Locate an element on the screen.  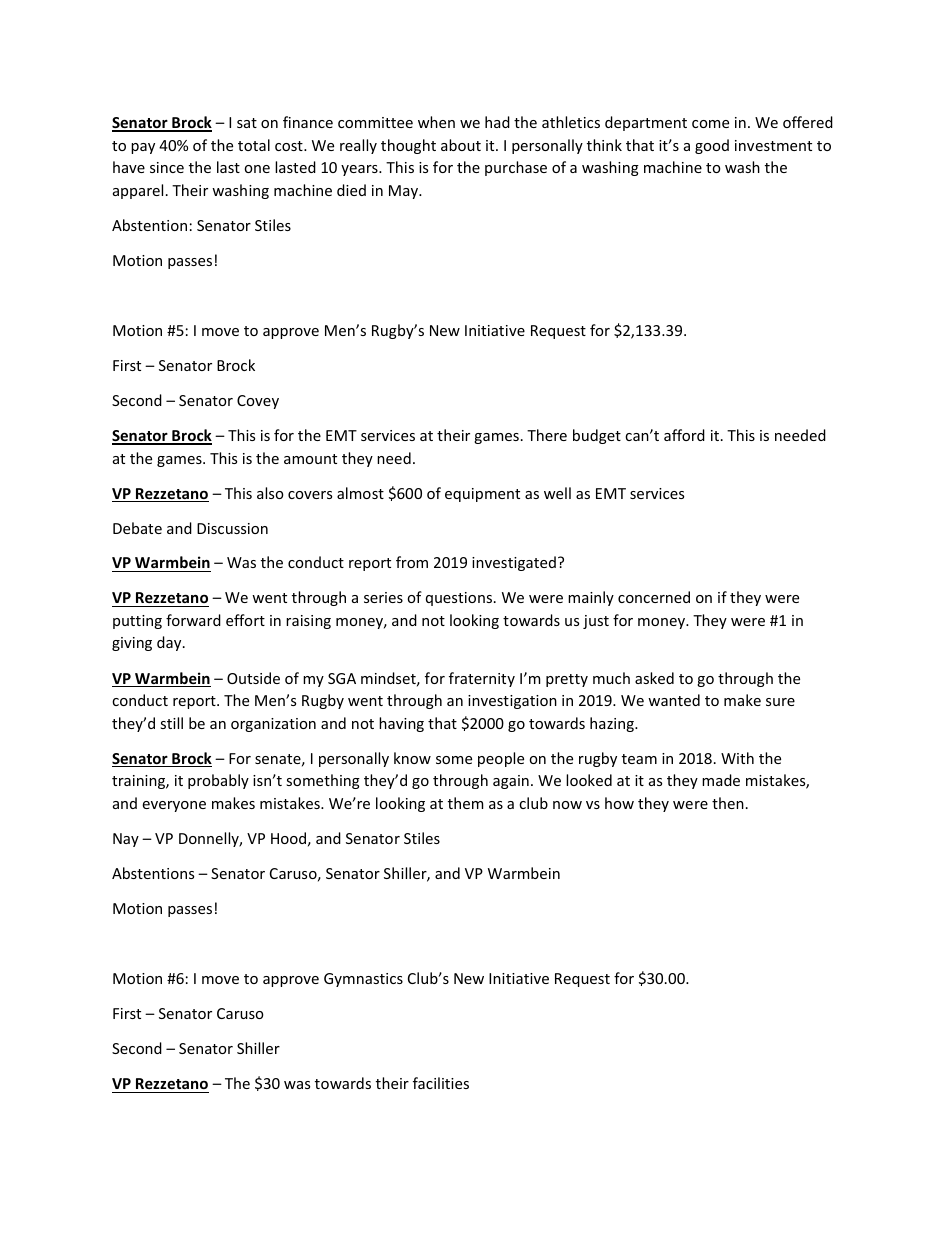
equipment is located at coordinates (482, 495).
